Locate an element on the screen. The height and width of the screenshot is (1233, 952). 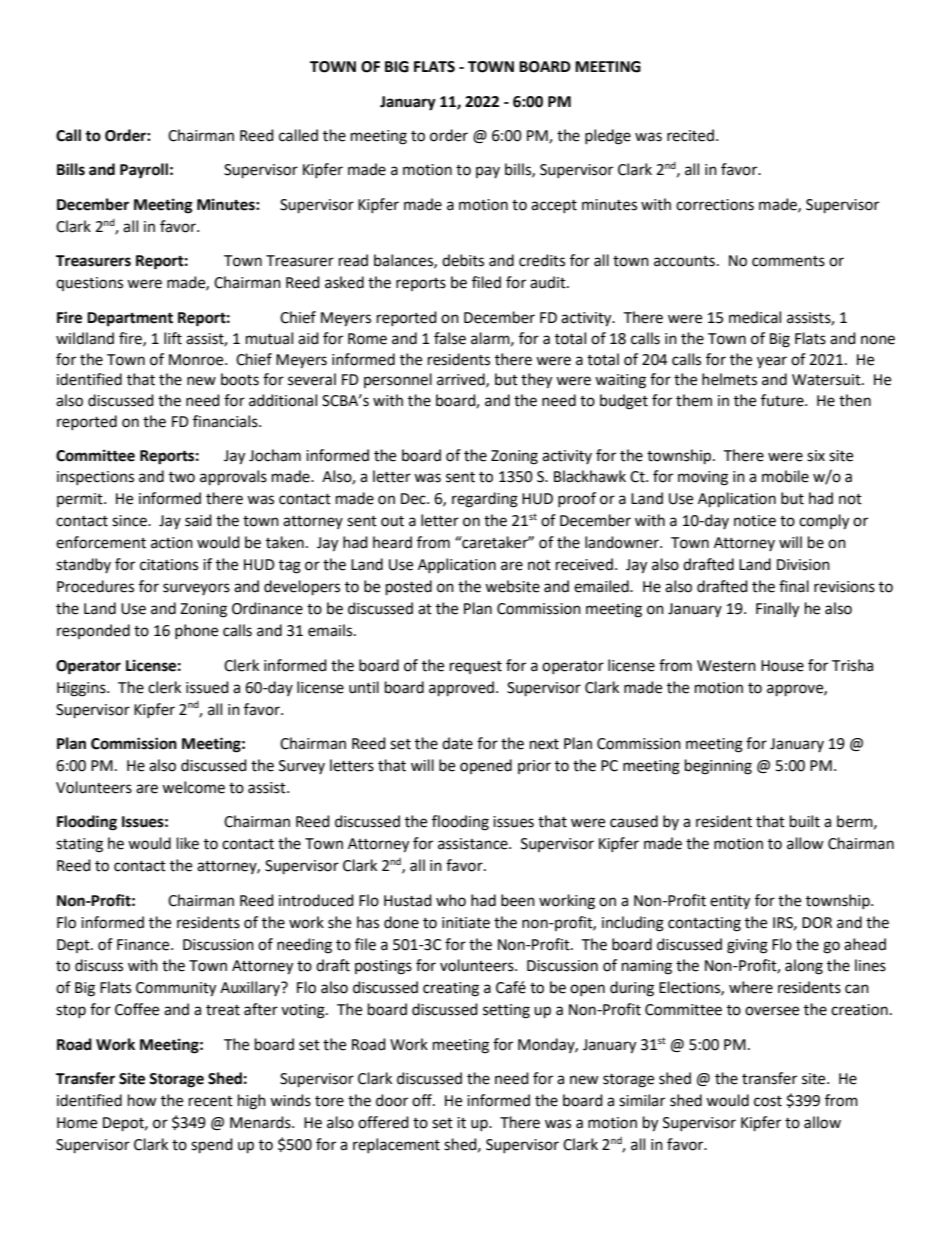
phone is located at coordinates (196, 631).
